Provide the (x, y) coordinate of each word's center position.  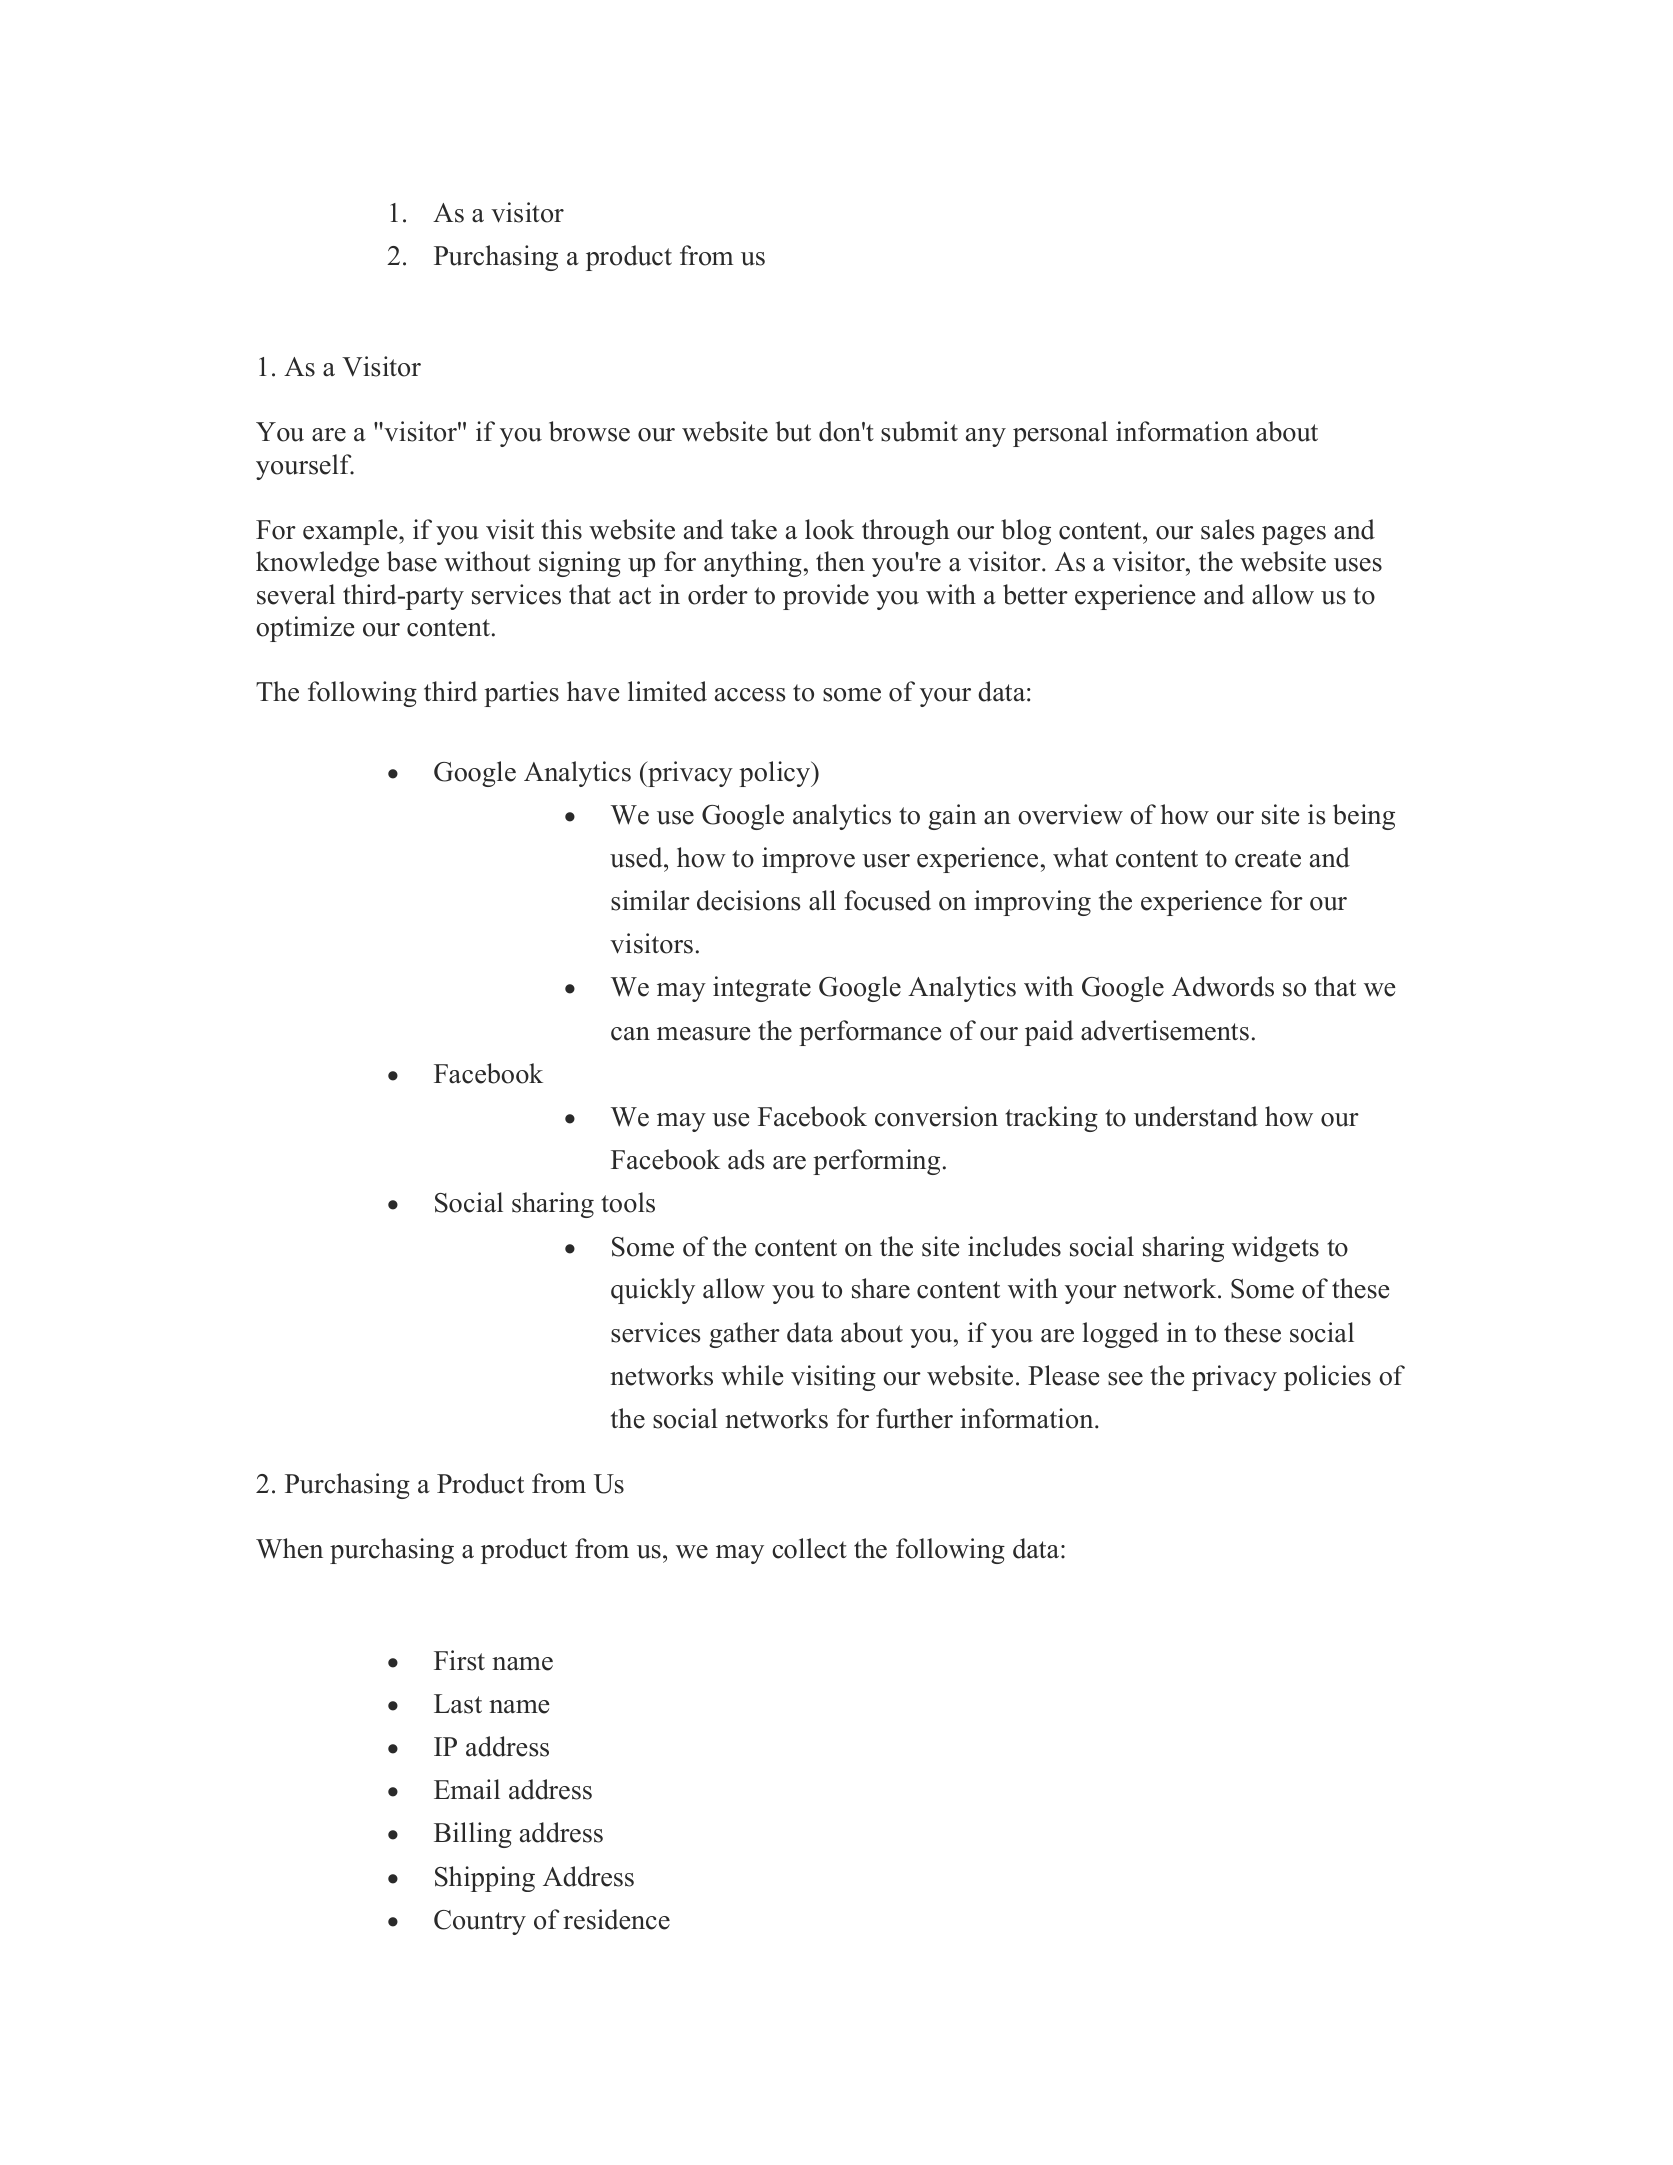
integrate (762, 989)
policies (1327, 1378)
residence (616, 1919)
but (793, 431)
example (351, 532)
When (289, 1548)
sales (1228, 529)
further (914, 1418)
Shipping (485, 1879)
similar (650, 900)
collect (809, 1548)
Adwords (1223, 986)
